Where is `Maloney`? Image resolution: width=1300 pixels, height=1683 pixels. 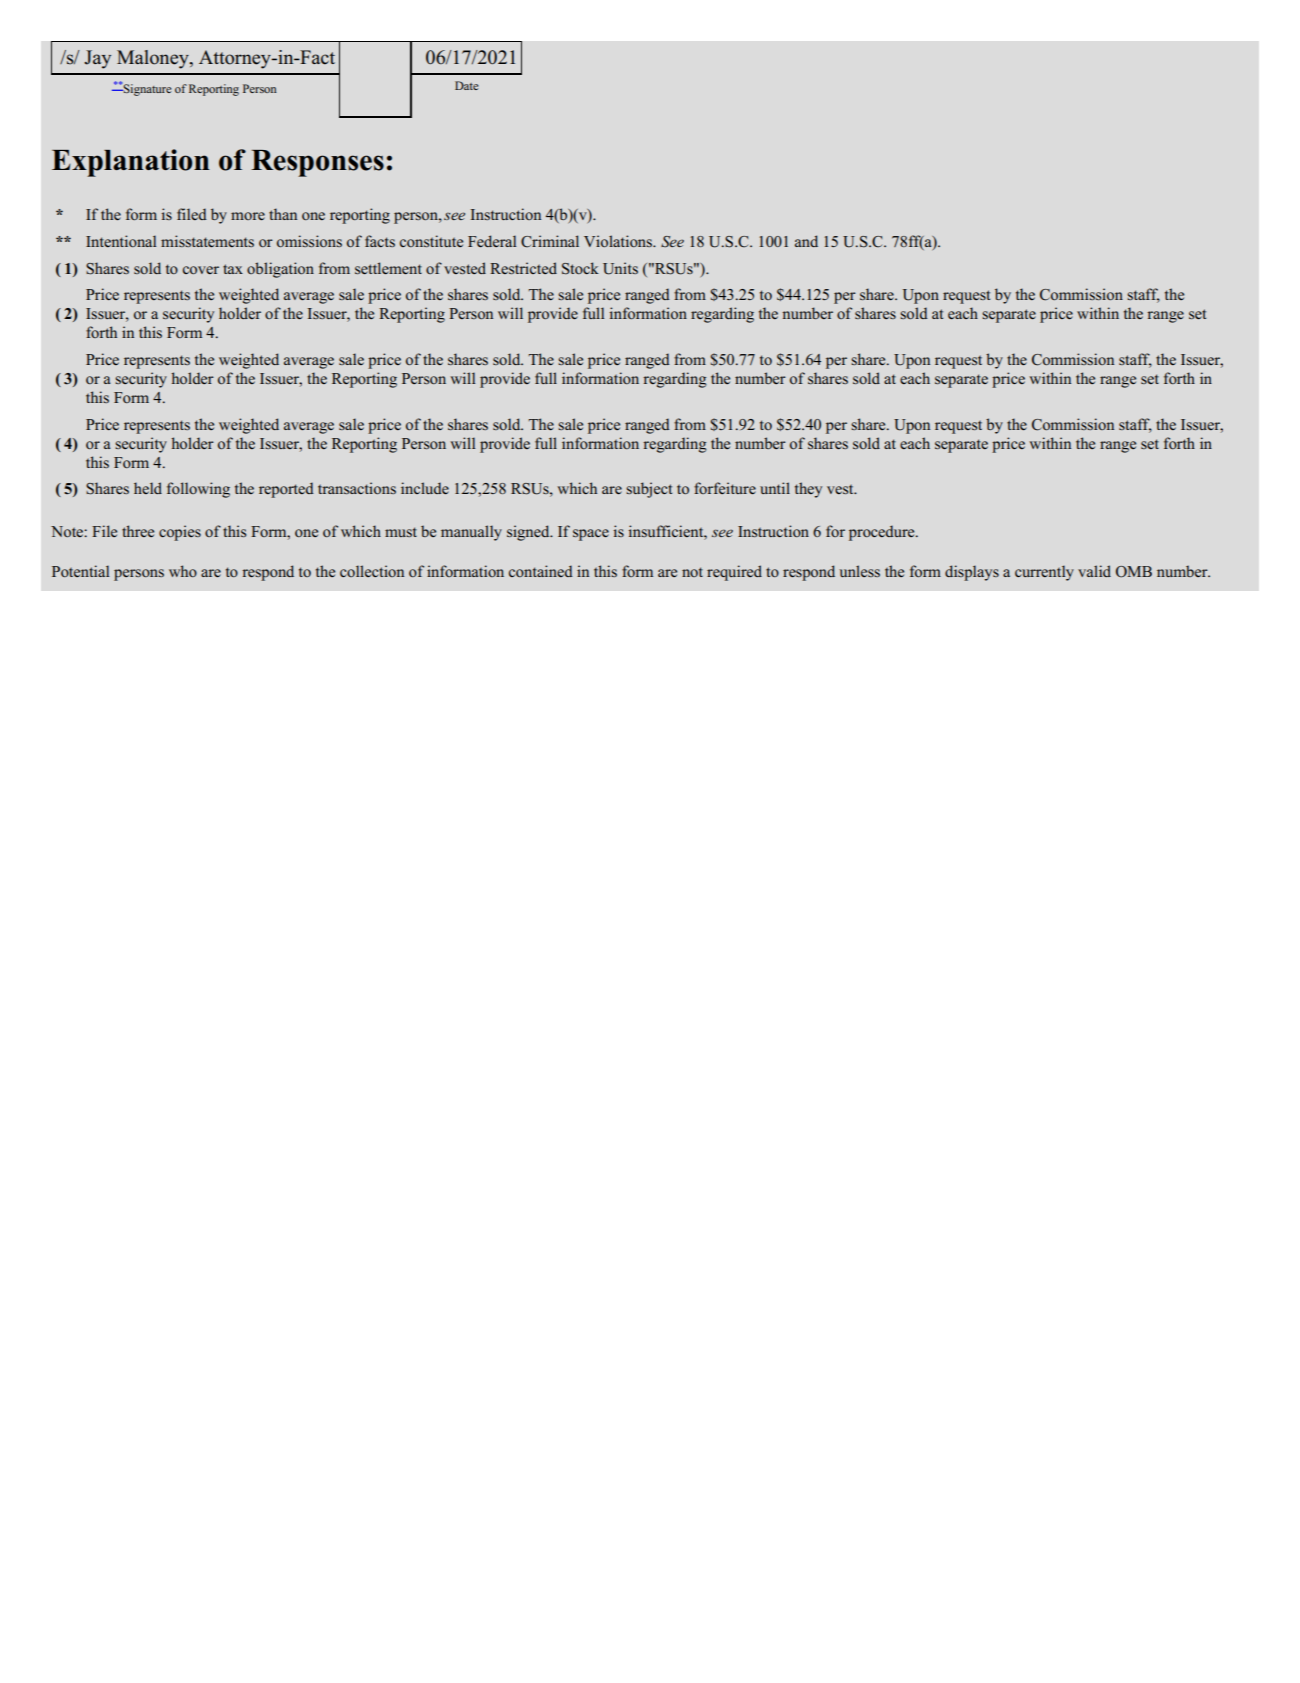
Maloney is located at coordinates (154, 59).
